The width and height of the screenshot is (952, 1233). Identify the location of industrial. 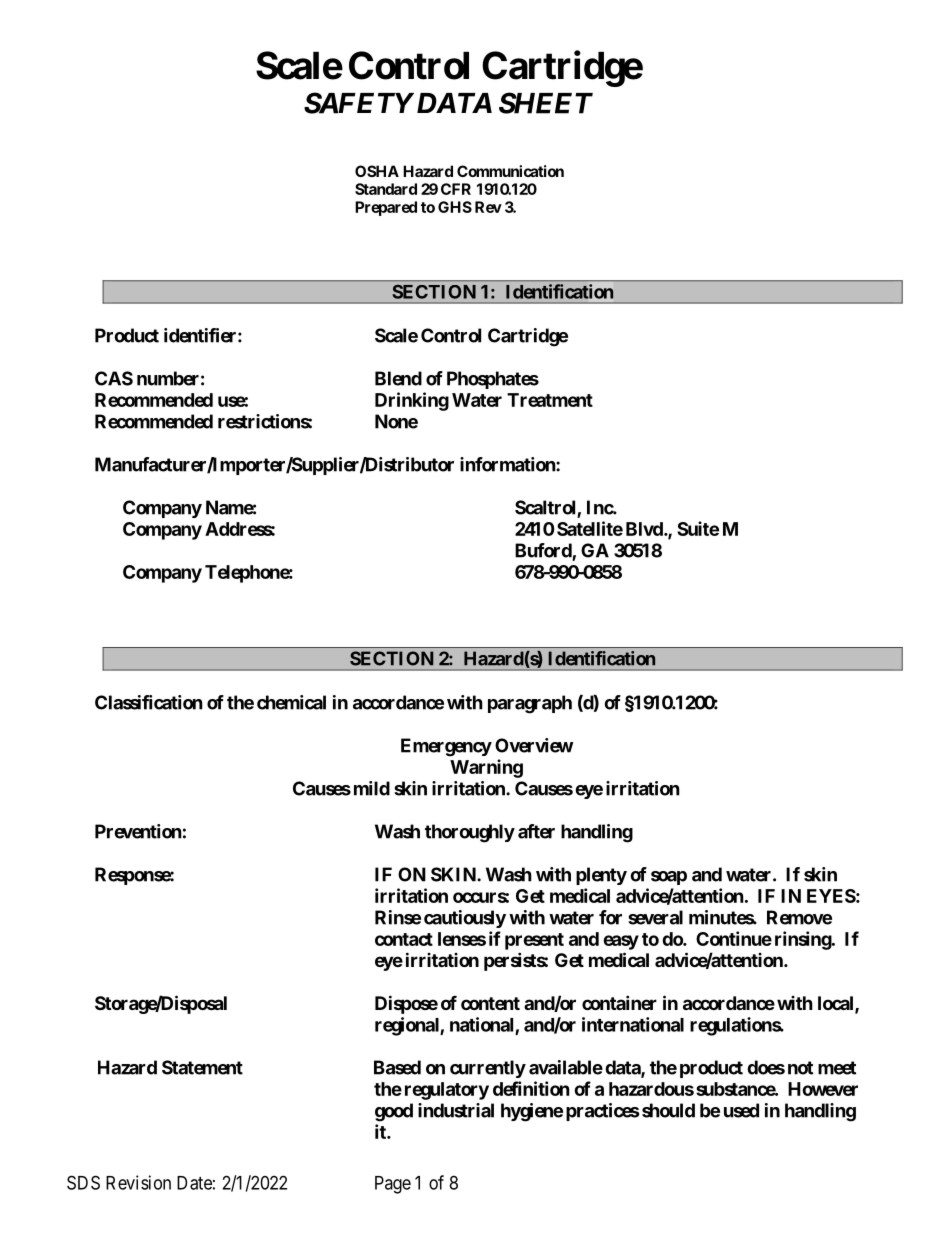
(456, 1110).
